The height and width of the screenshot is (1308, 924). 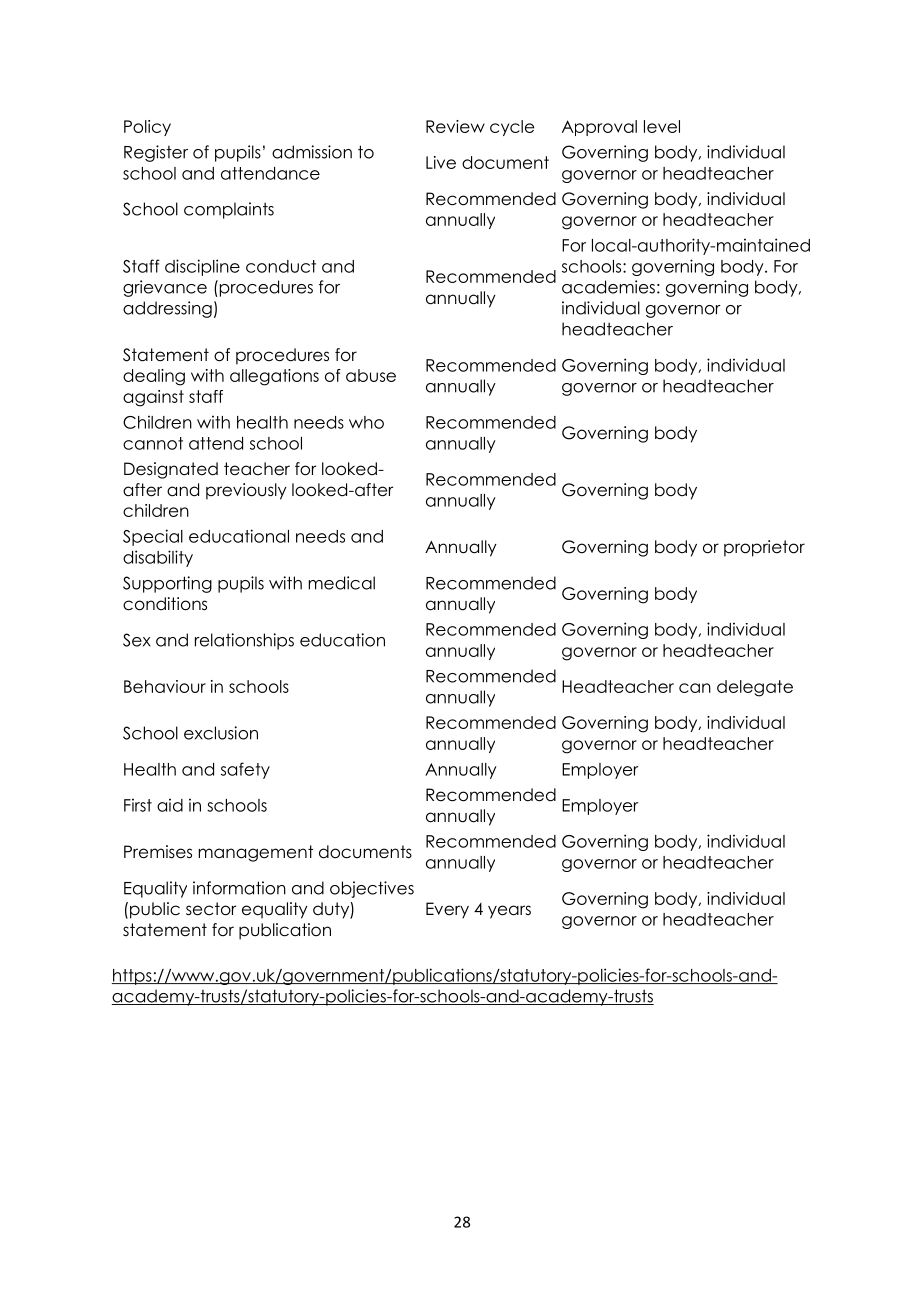 What do you see at coordinates (239, 888) in the screenshot?
I see `information` at bounding box center [239, 888].
